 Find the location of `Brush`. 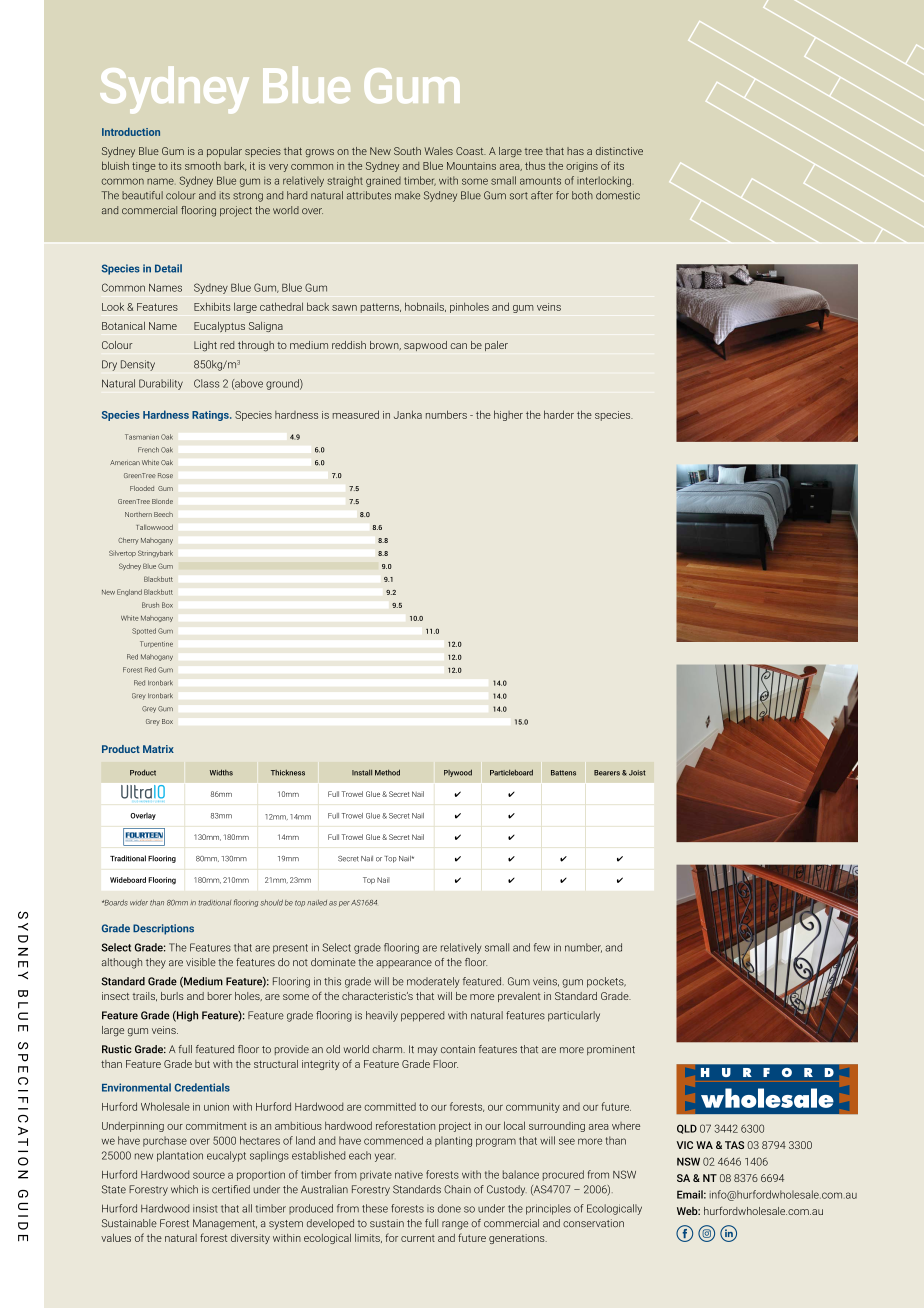

Brush is located at coordinates (150, 605).
